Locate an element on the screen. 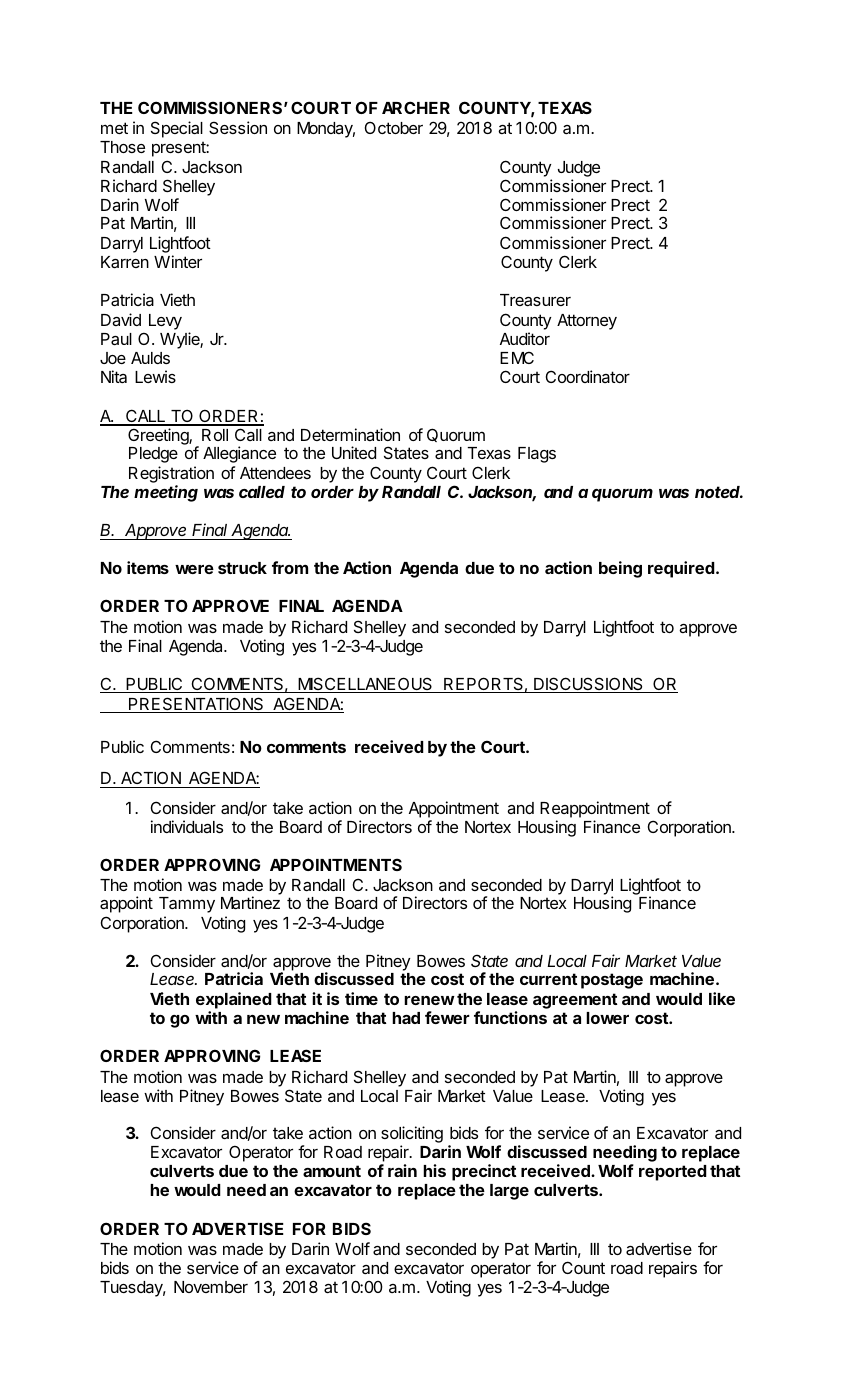  Roll is located at coordinates (215, 435).
